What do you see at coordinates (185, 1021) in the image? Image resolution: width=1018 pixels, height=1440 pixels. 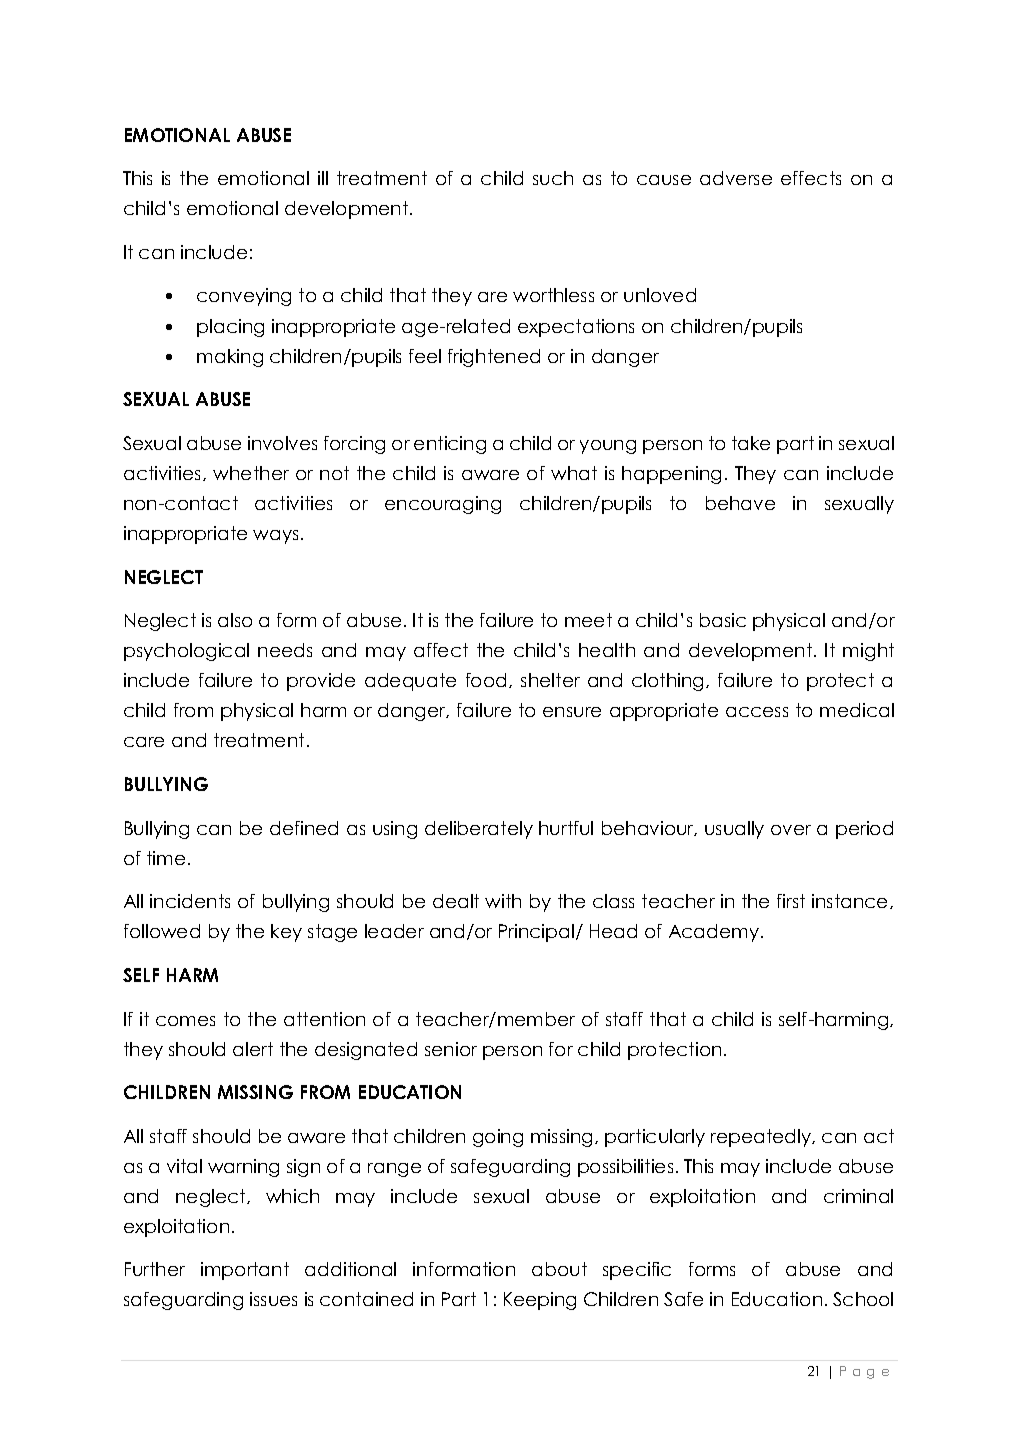 I see `comes` at bounding box center [185, 1021].
